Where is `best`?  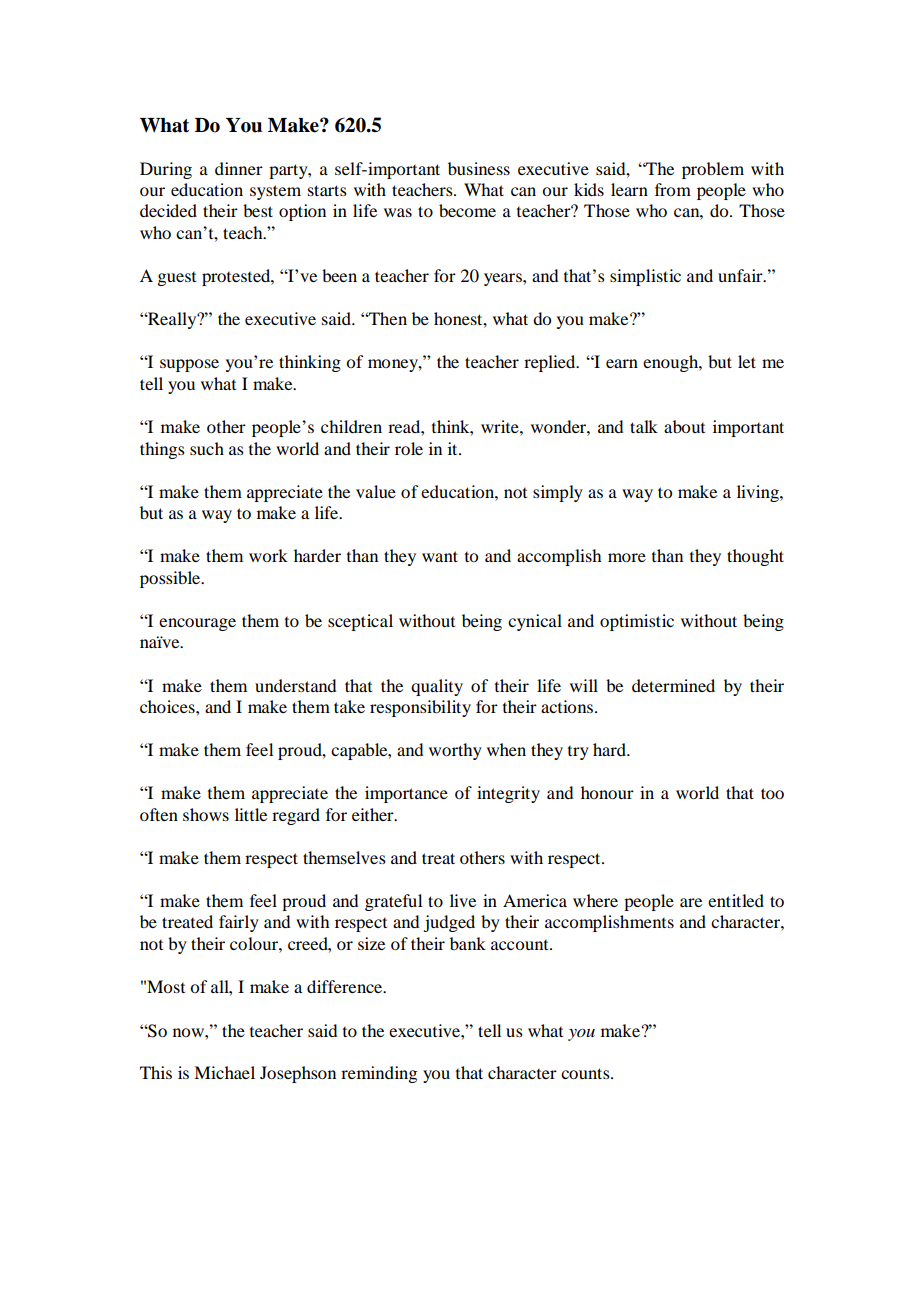
best is located at coordinates (258, 210).
